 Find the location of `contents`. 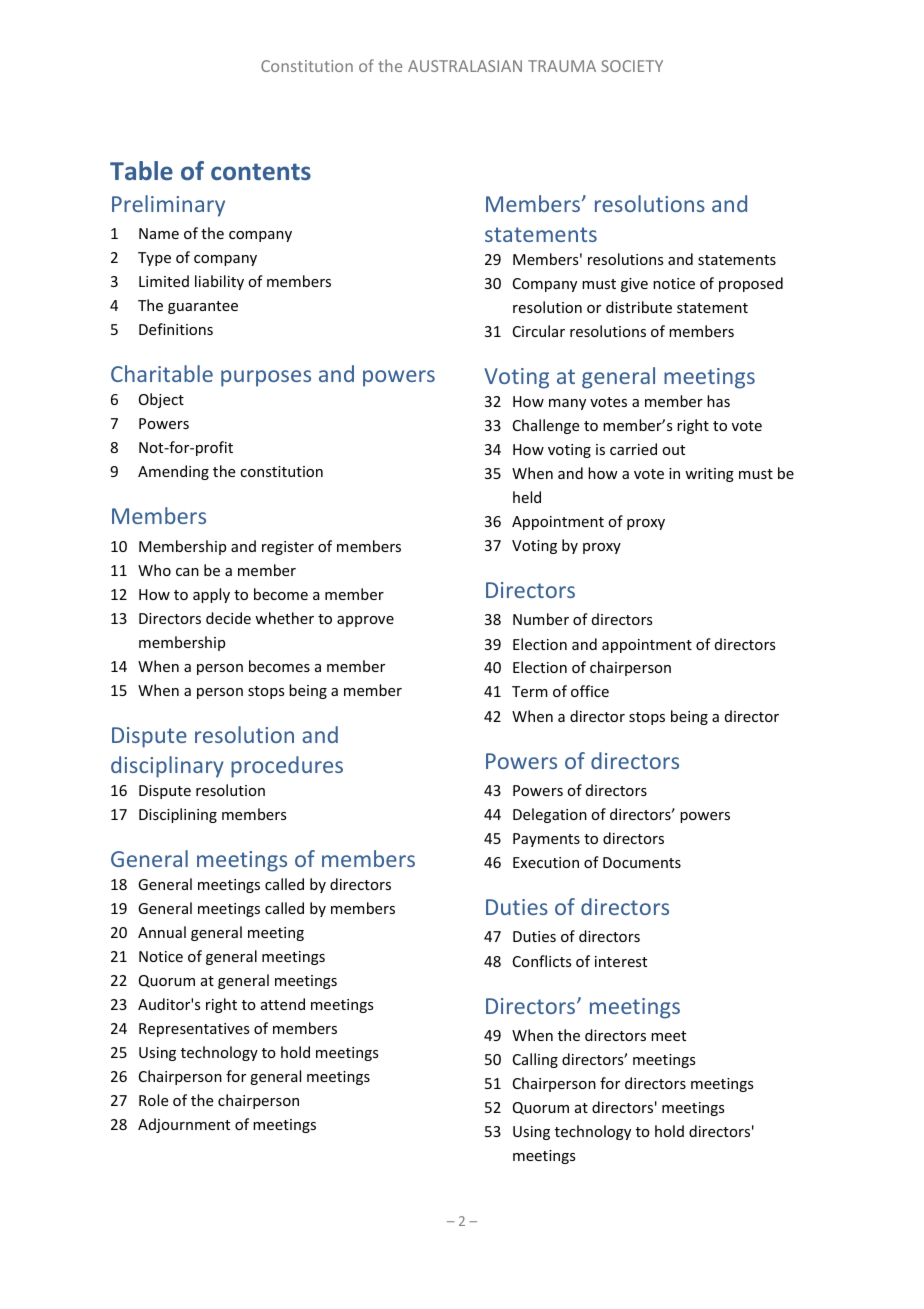

contents is located at coordinates (261, 171).
